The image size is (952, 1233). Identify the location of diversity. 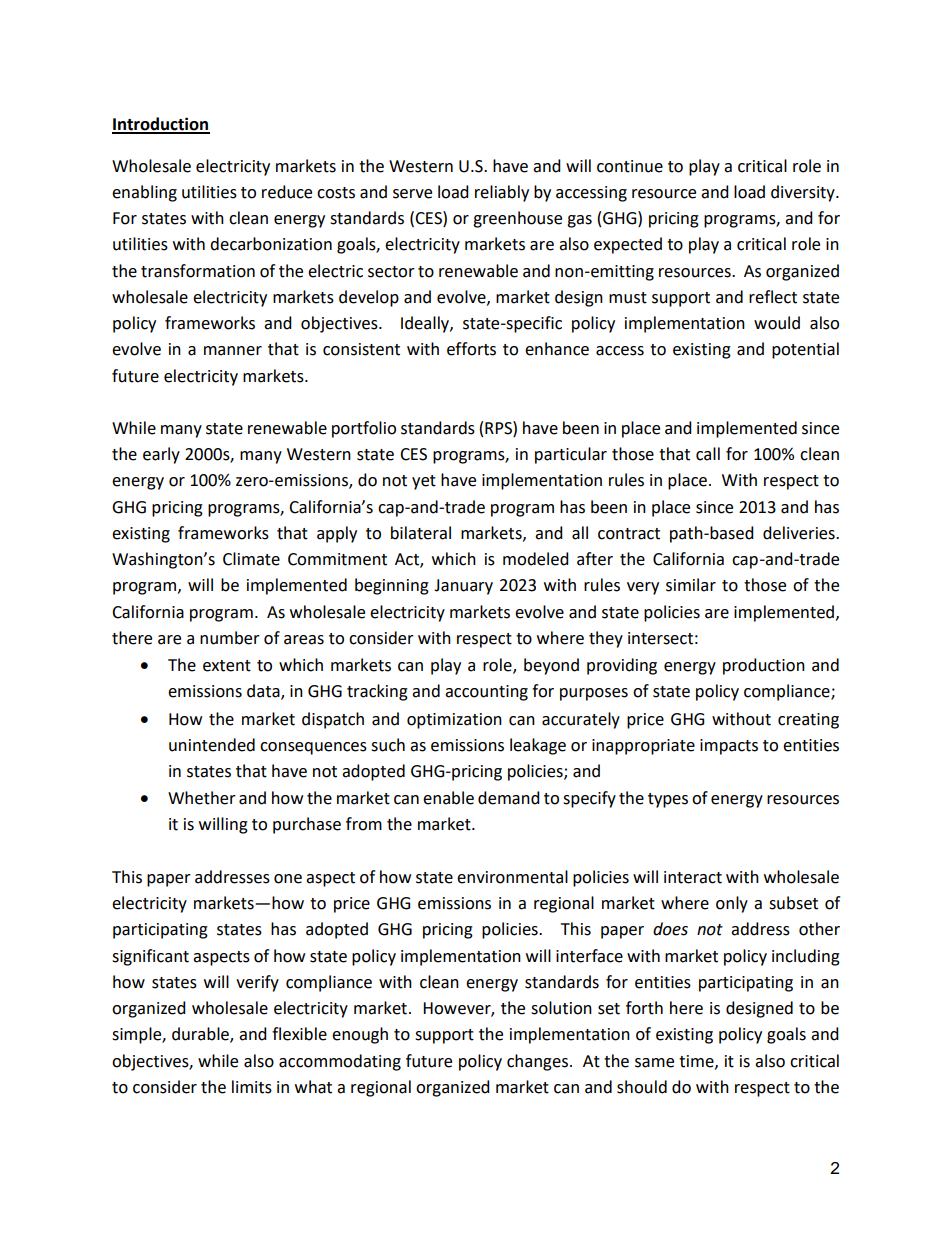
(804, 193).
